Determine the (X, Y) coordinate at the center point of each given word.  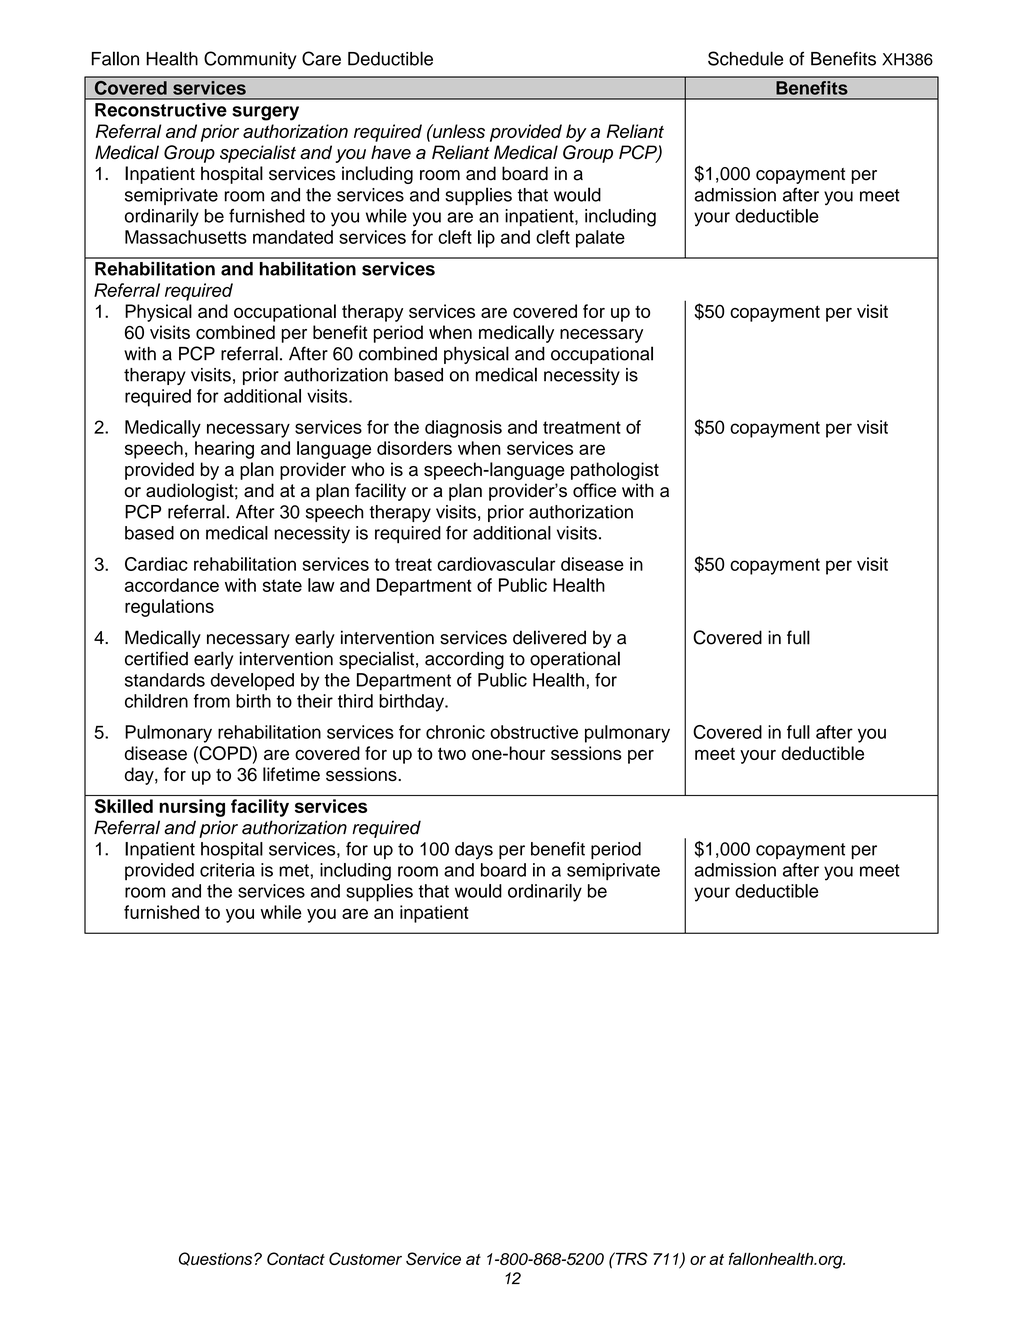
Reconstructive (161, 110)
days (474, 851)
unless (458, 131)
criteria (227, 870)
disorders (414, 448)
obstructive (534, 732)
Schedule (745, 58)
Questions (217, 1259)
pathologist (615, 471)
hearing (224, 450)
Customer (365, 1258)
